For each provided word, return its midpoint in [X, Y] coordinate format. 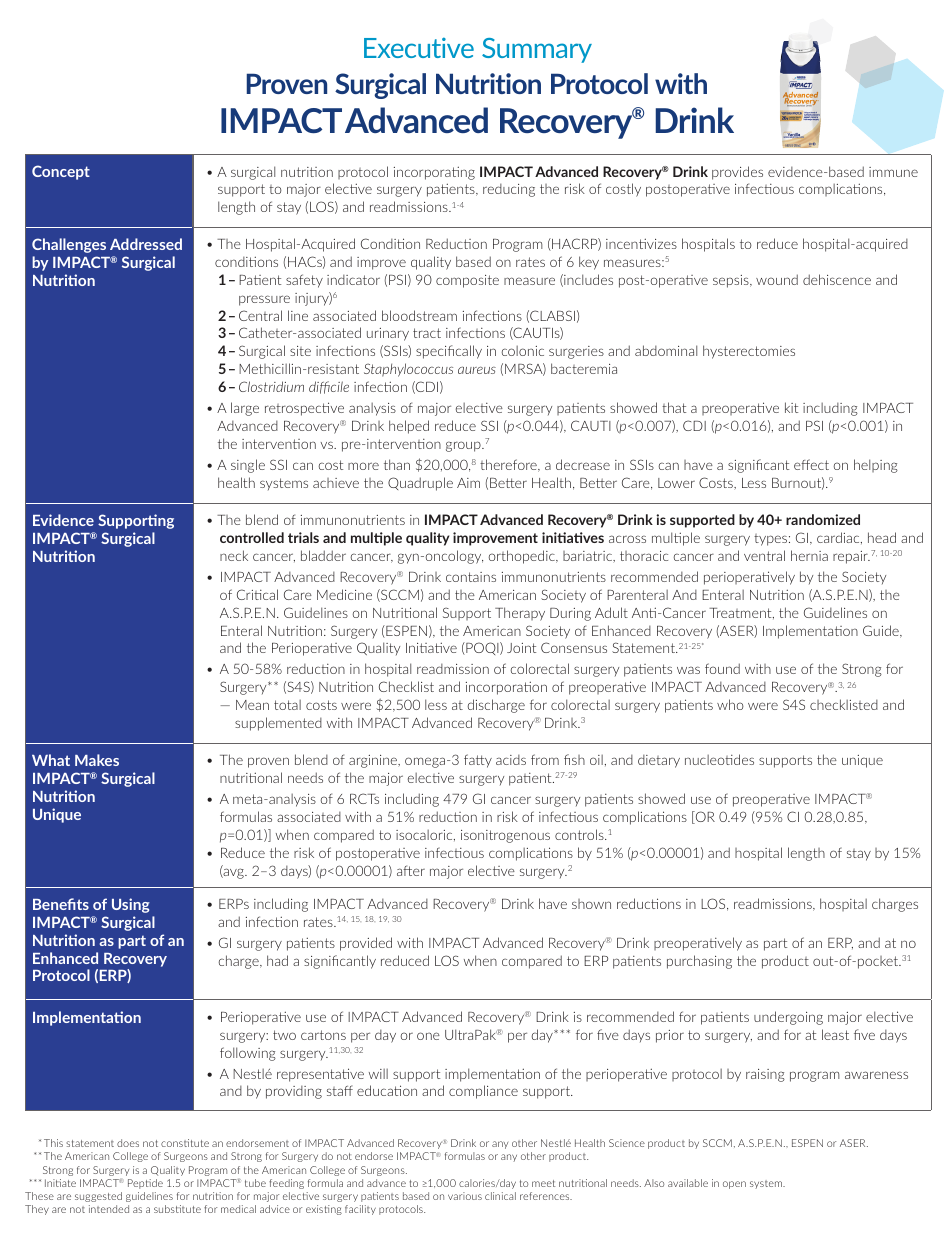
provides [737, 173]
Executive [419, 47]
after [411, 870]
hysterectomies [749, 352]
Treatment [741, 613]
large [245, 409]
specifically [449, 352]
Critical [257, 594]
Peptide [145, 1184]
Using [131, 905]
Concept [61, 172]
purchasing [699, 962]
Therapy [520, 614]
